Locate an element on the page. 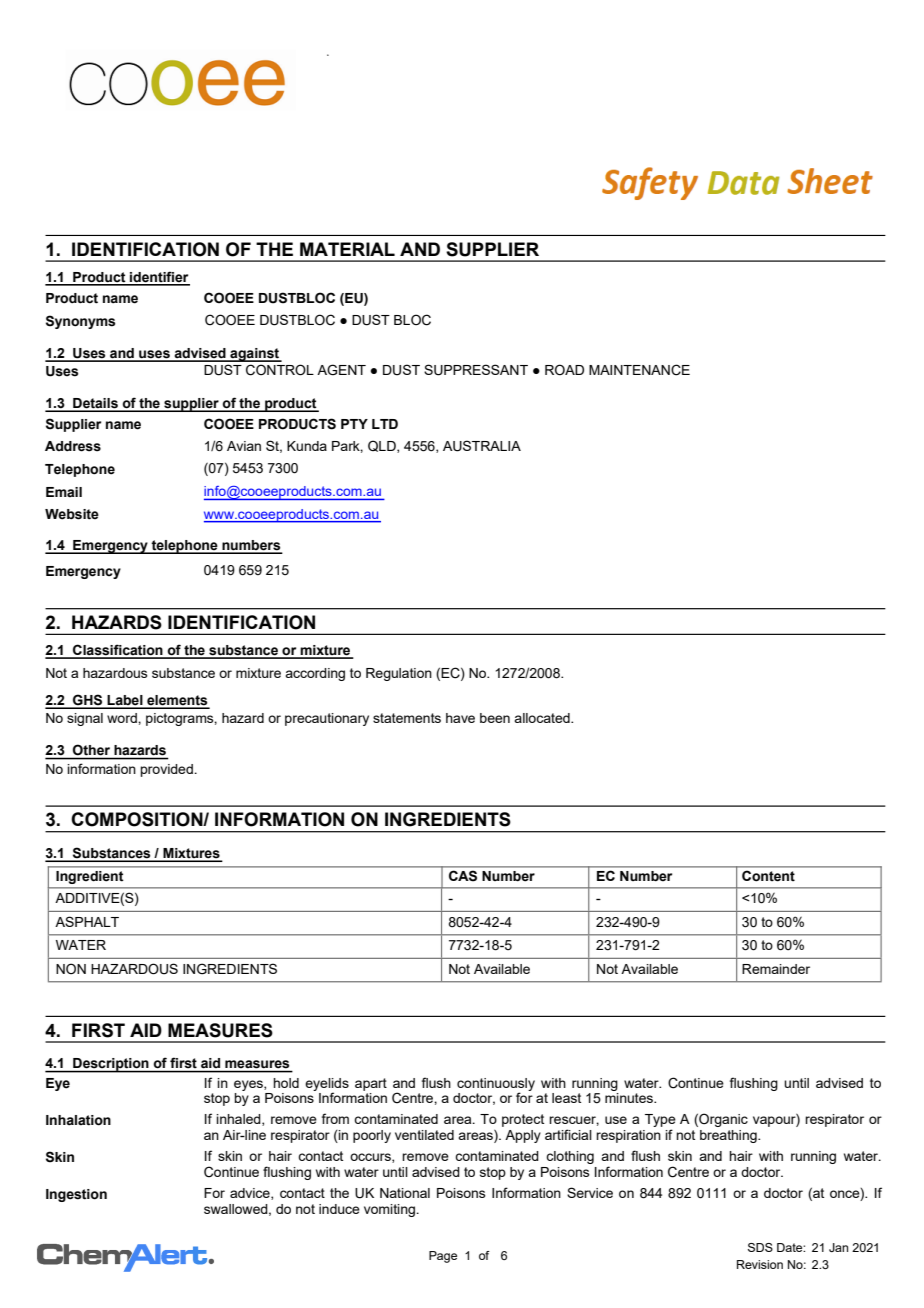 This document has width=924, height=1308. Synonyms is located at coordinates (80, 322).
